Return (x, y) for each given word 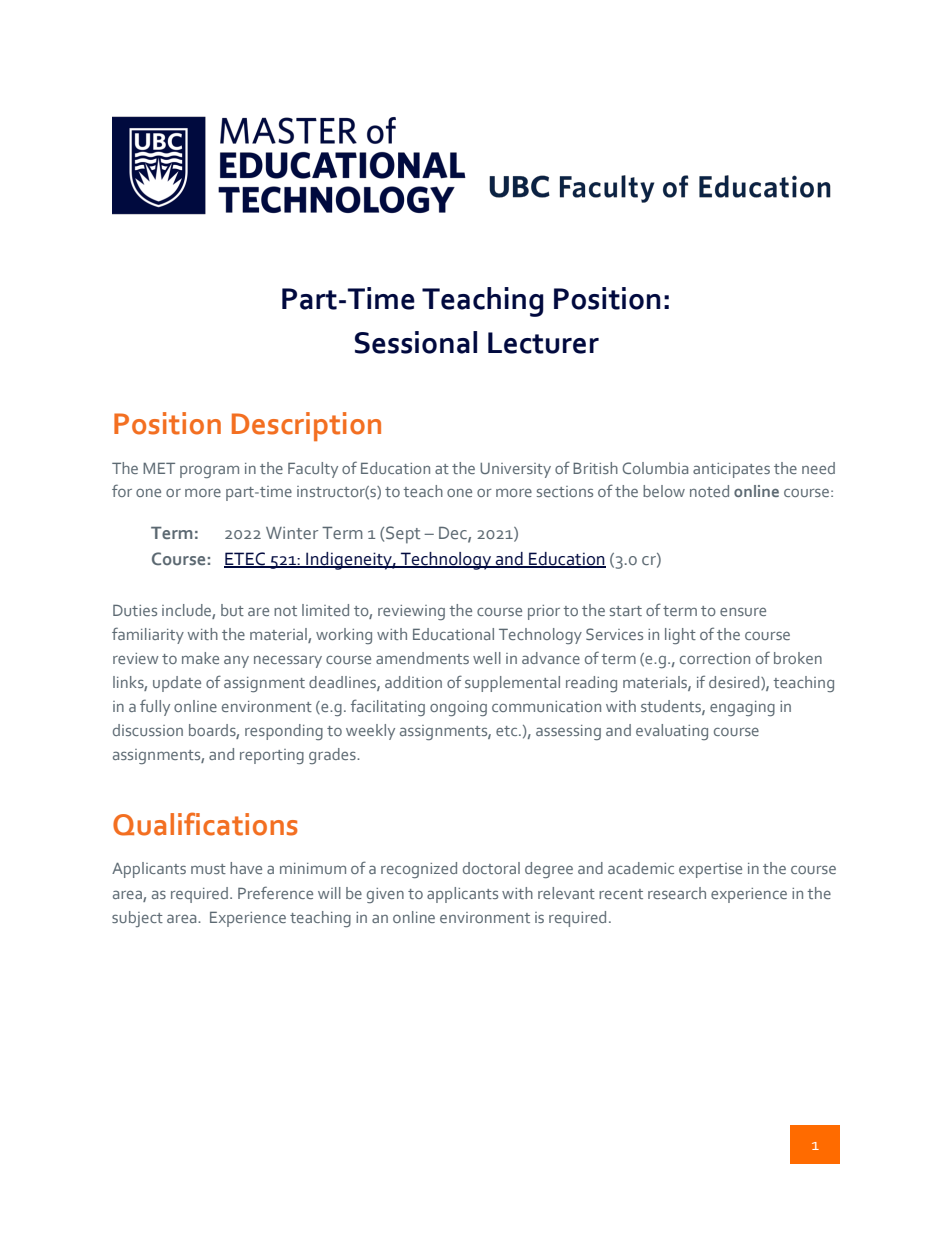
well (487, 658)
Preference (275, 892)
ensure (743, 612)
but (232, 610)
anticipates (731, 470)
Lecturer (543, 343)
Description (306, 426)
